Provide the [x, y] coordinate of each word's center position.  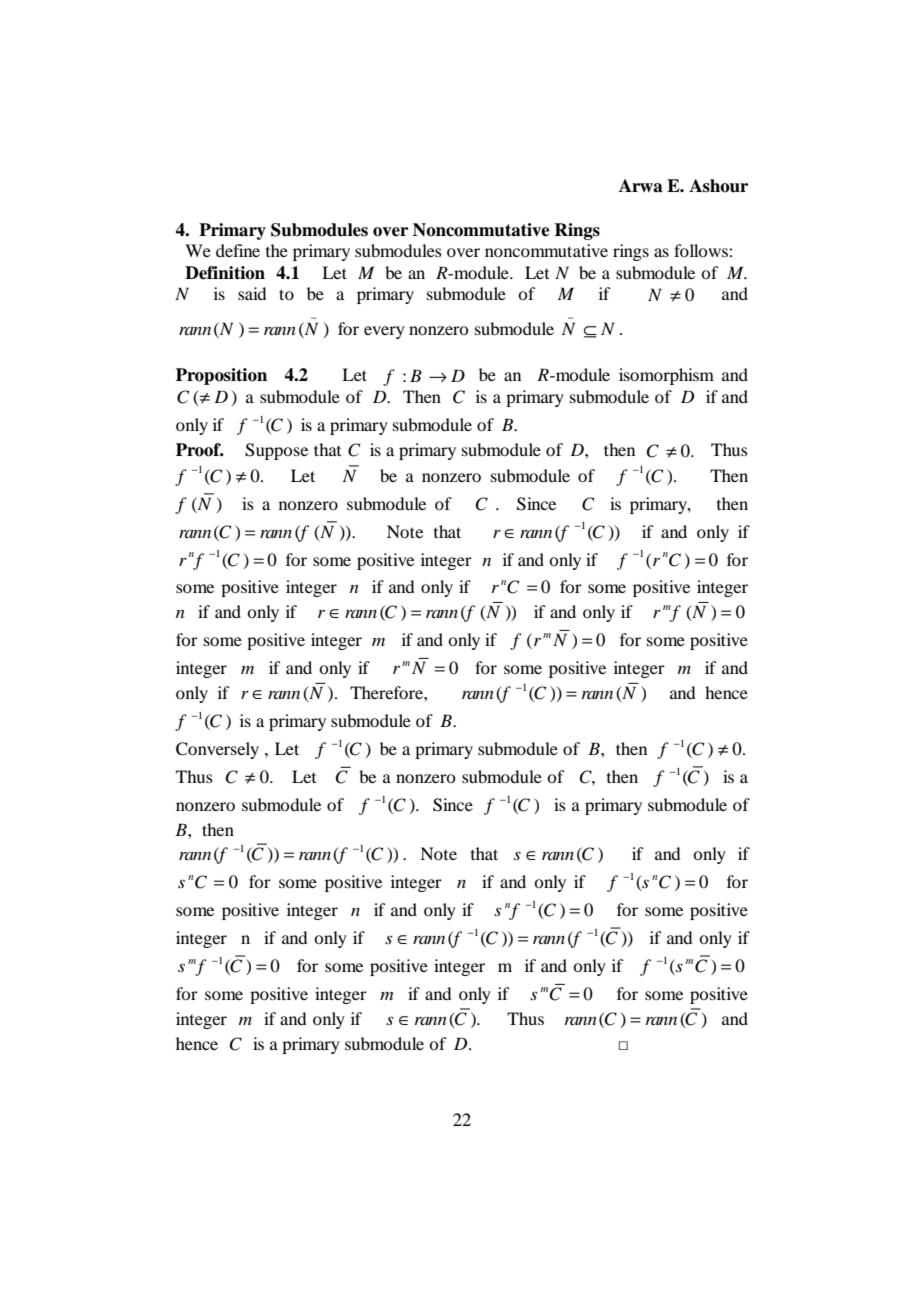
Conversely [217, 750]
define [238, 250]
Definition [225, 273]
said [252, 293]
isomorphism [666, 376]
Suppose [276, 451]
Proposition [221, 376]
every [384, 332]
